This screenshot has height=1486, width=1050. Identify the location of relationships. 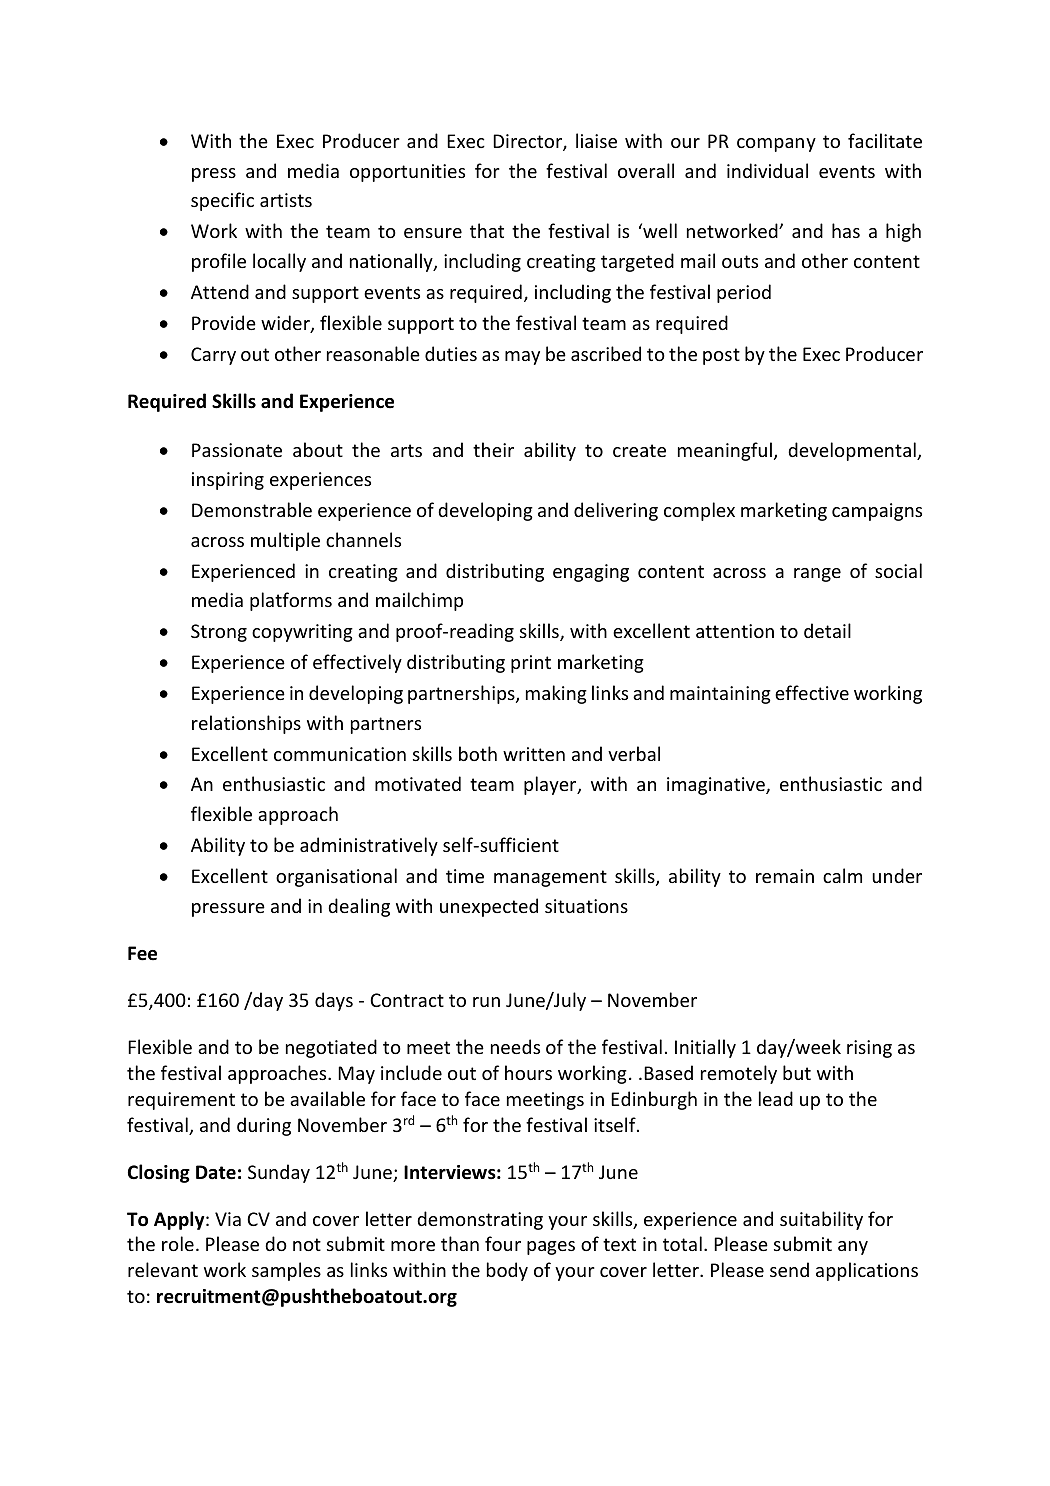
(246, 724).
